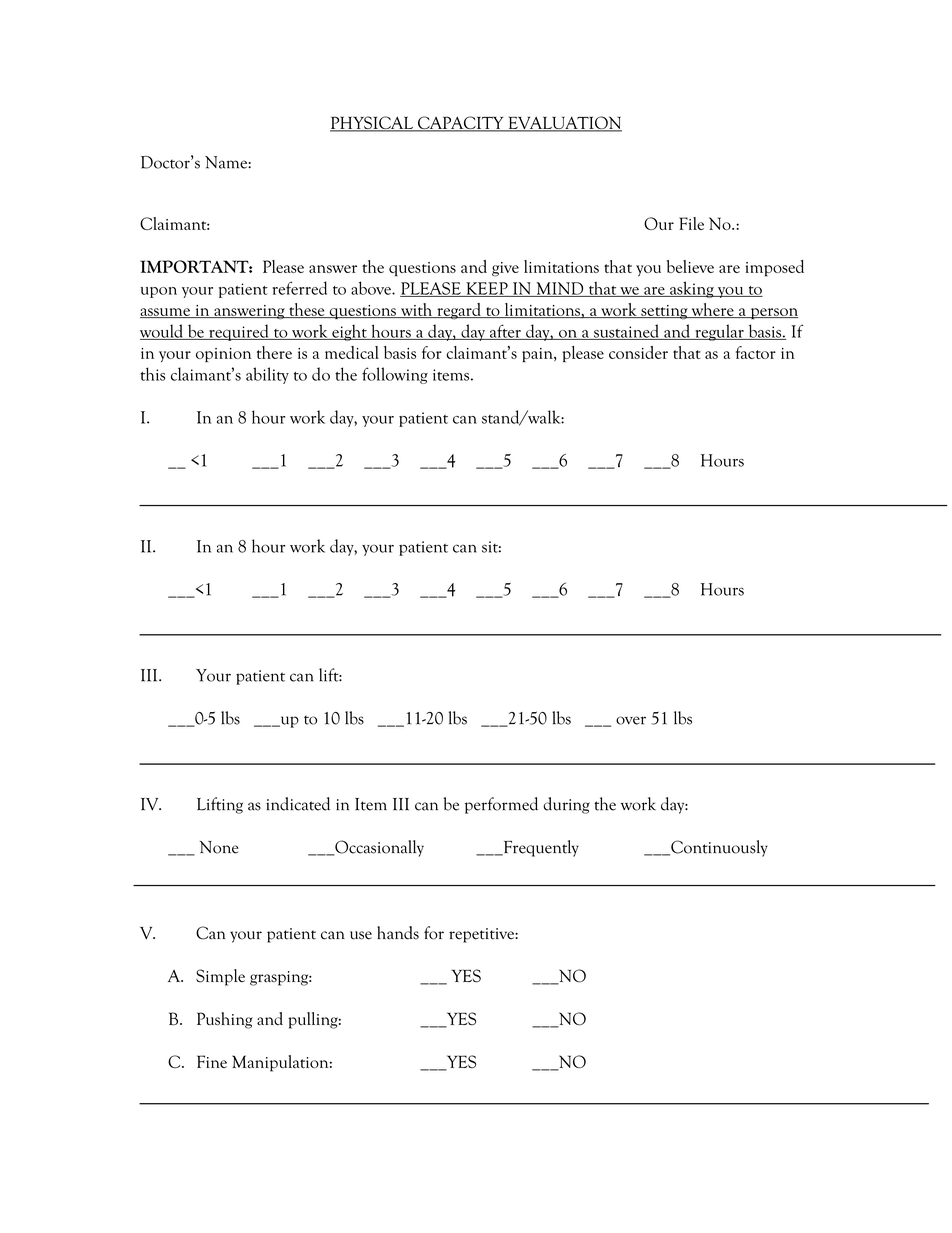  What do you see at coordinates (373, 124) in the document?
I see `PHYSICAL` at bounding box center [373, 124].
